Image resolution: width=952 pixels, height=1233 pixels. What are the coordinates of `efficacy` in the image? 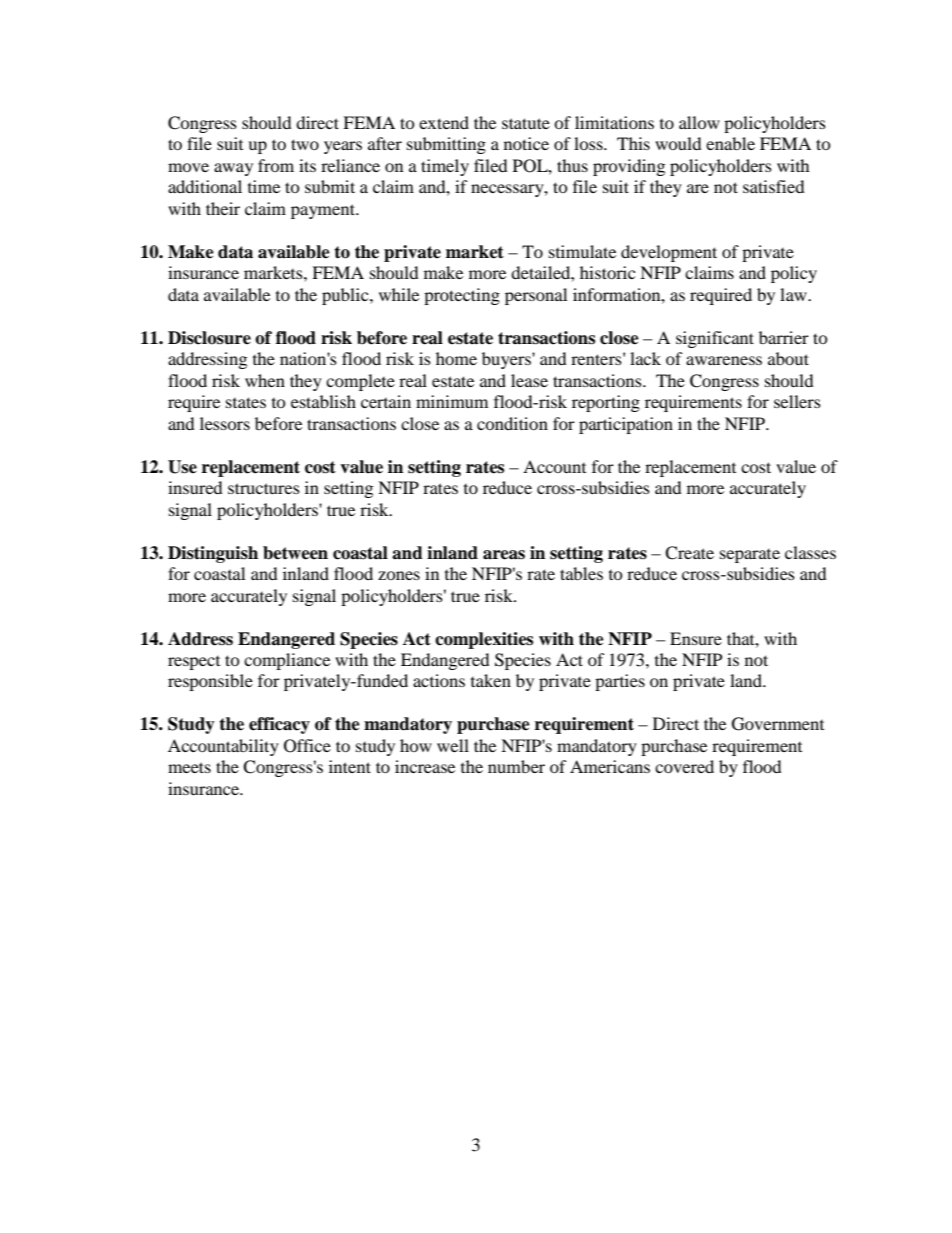 It's located at (279, 725).
